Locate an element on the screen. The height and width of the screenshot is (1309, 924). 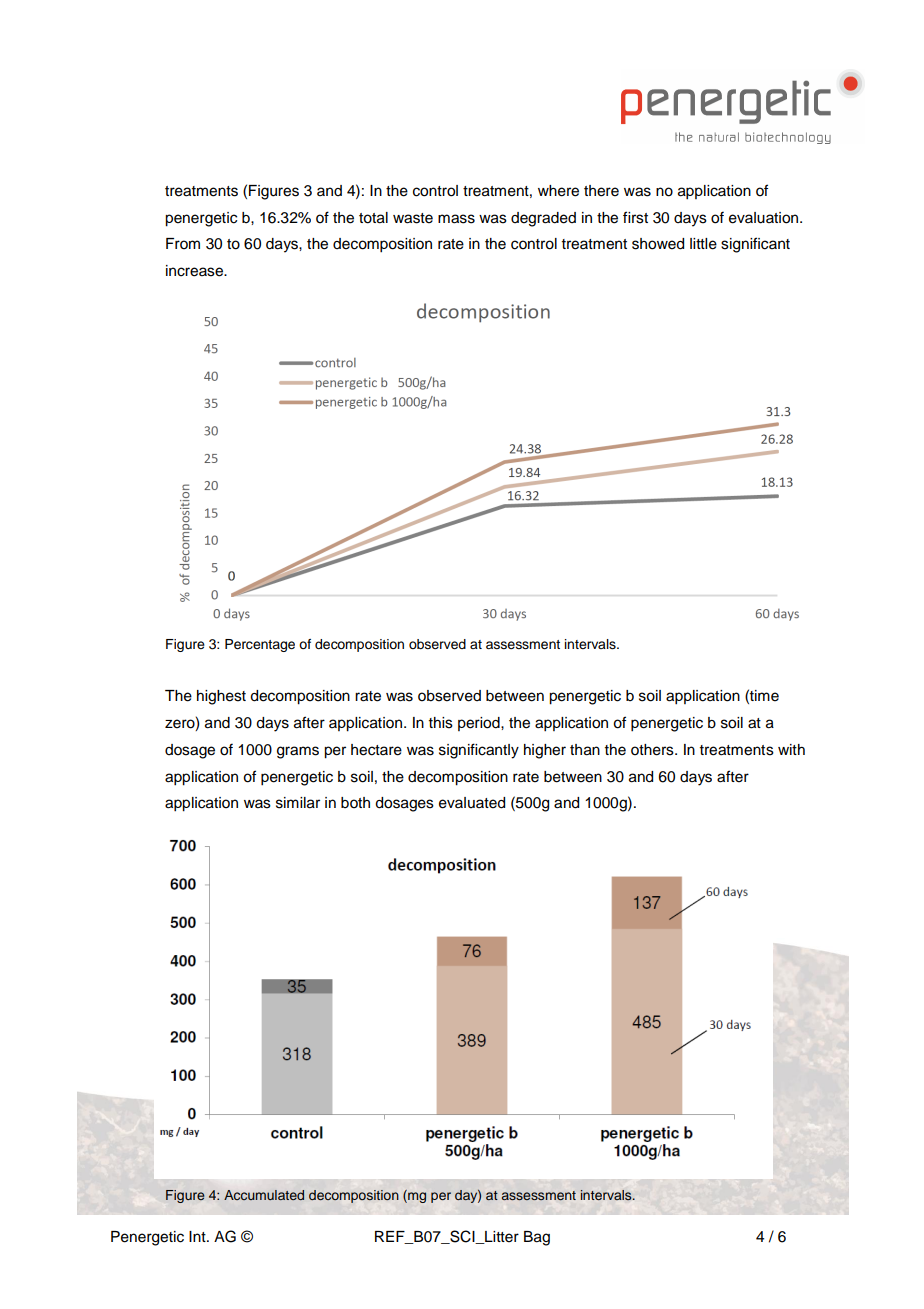
Bag is located at coordinates (537, 1238).
